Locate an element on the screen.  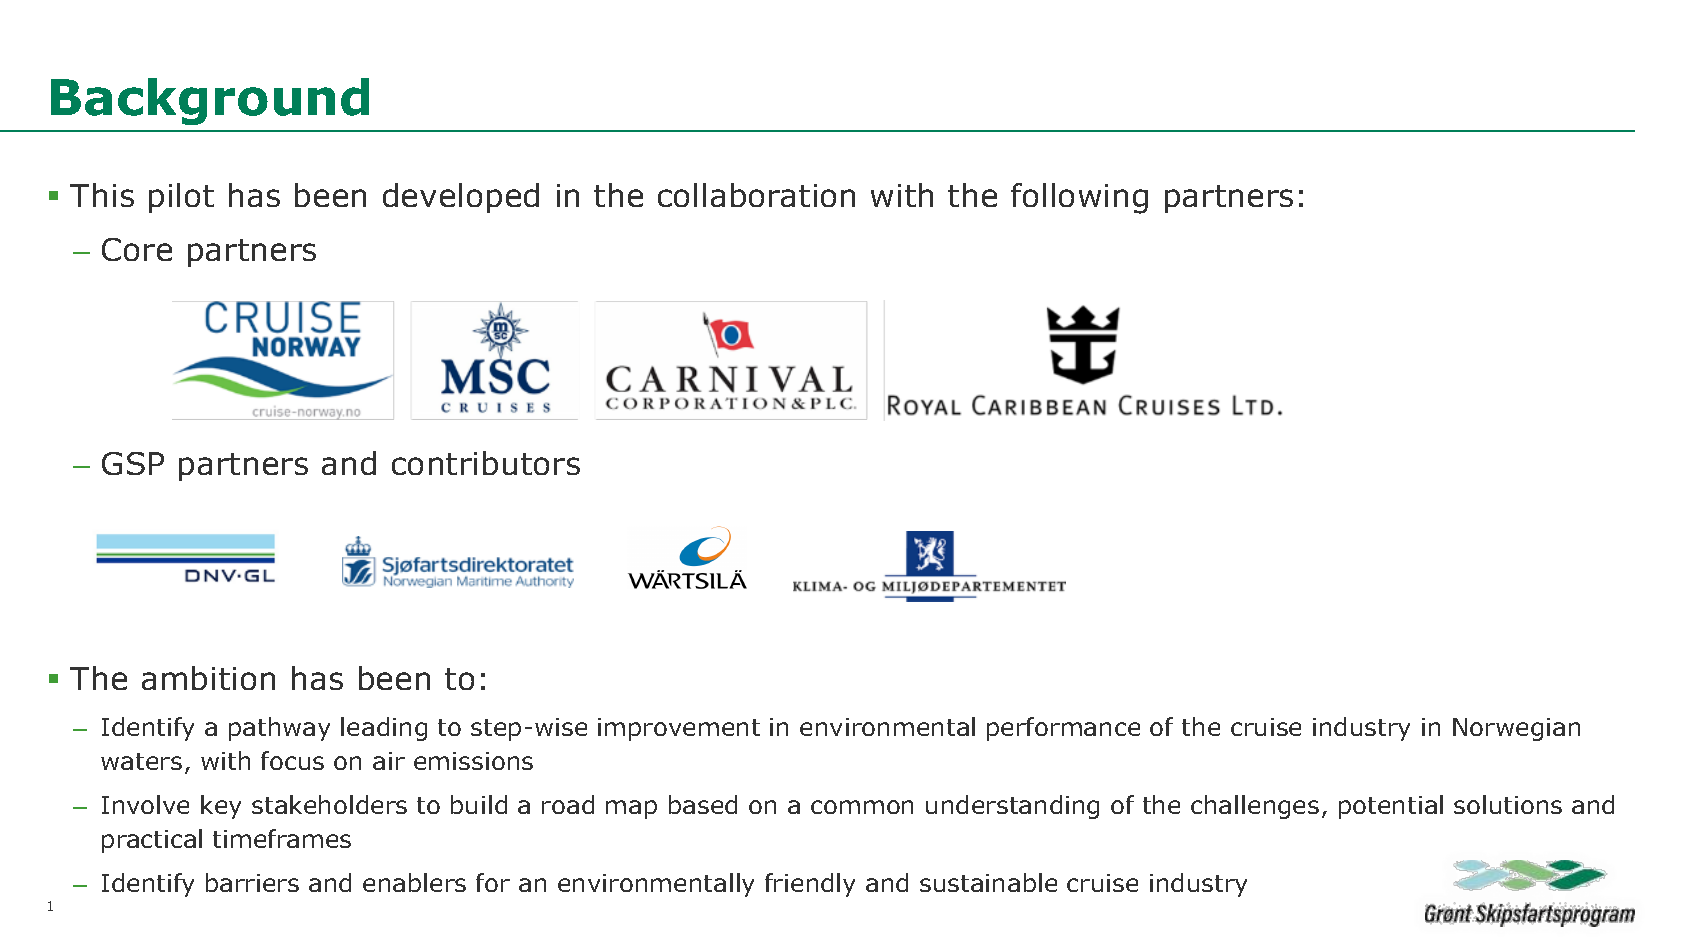
following is located at coordinates (1079, 198).
